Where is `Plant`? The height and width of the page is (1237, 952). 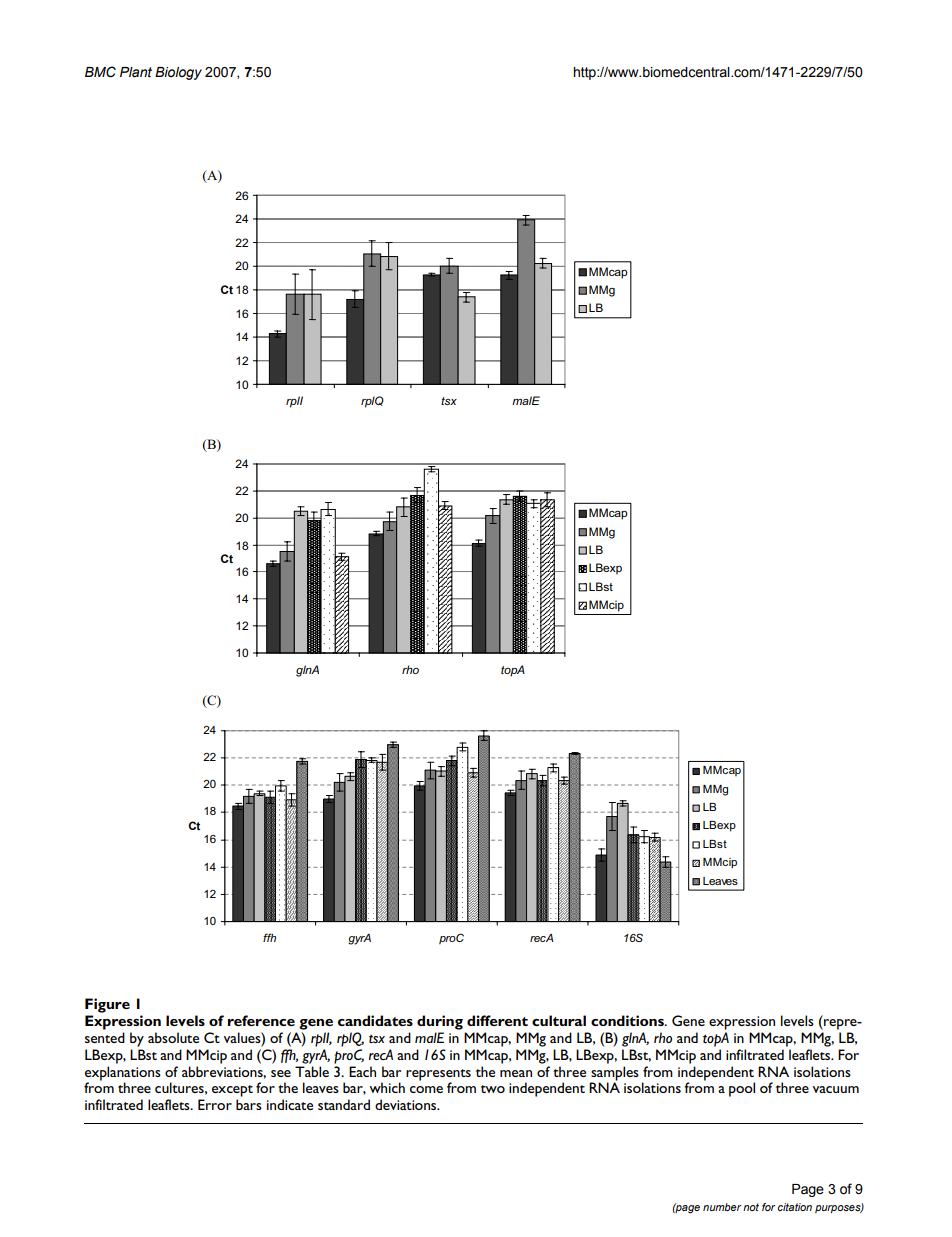 Plant is located at coordinates (136, 72).
